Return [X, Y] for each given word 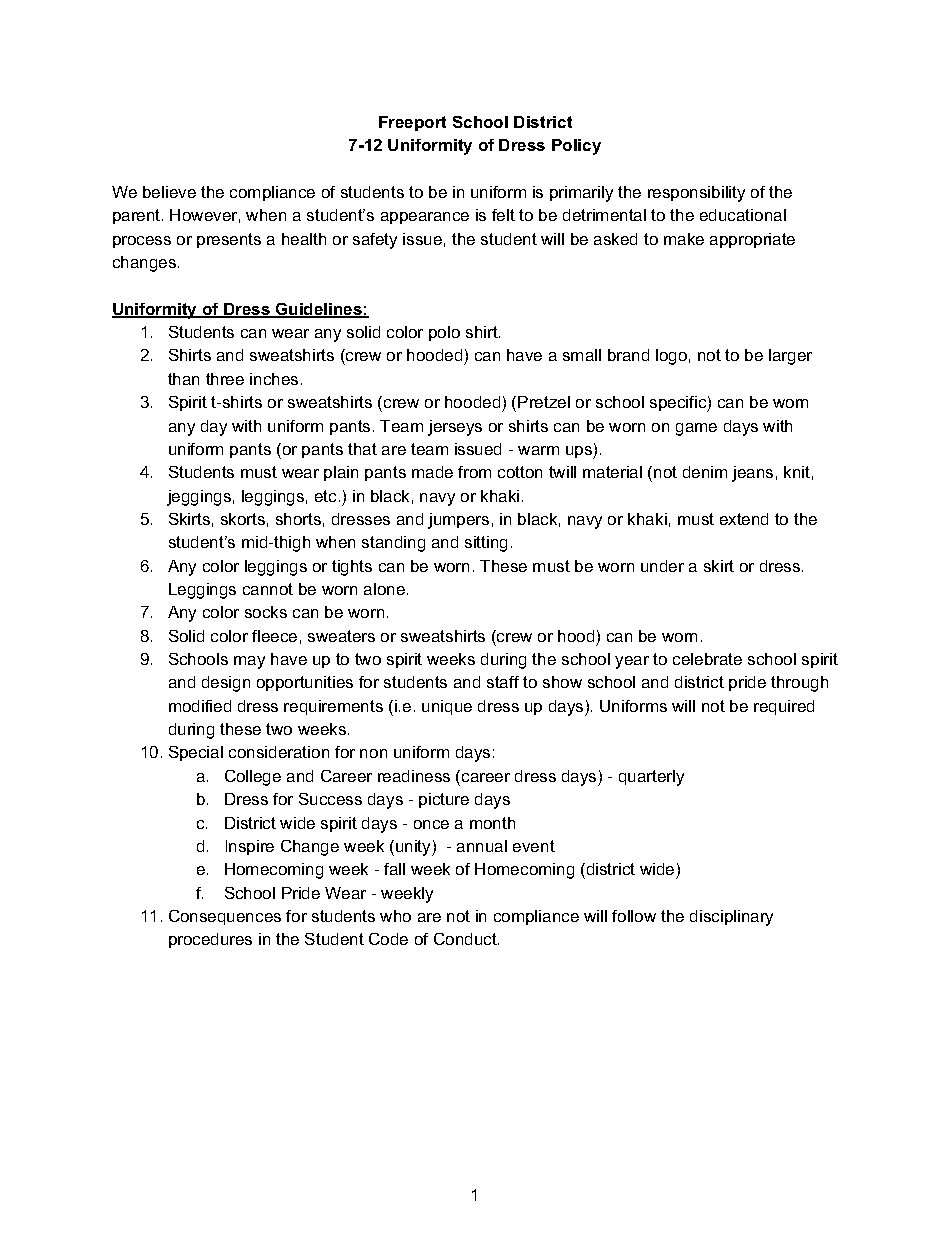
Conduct [466, 939]
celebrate [707, 659]
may [249, 662]
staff [503, 682]
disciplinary [731, 918]
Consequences [225, 917]
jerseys [455, 428]
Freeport [412, 123]
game [696, 429]
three [225, 379]
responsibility [696, 194]
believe [169, 192]
